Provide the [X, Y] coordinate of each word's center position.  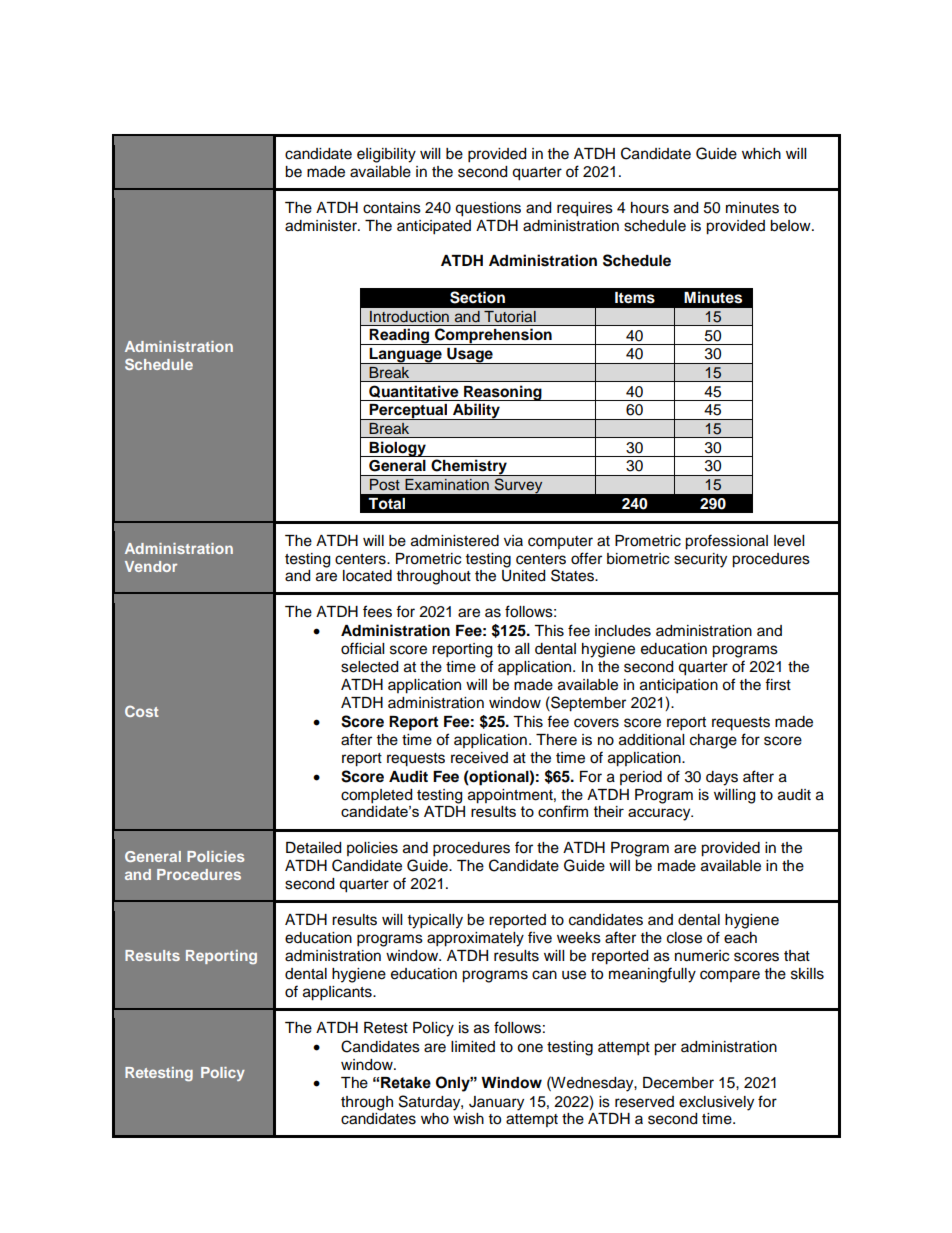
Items [635, 298]
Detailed [313, 848]
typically [435, 921]
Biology [398, 449]
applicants [338, 993]
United [523, 576]
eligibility [386, 155]
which [761, 154]
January [496, 1103]
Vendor [151, 566]
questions [488, 209]
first [778, 684]
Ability [476, 412]
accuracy [660, 814]
